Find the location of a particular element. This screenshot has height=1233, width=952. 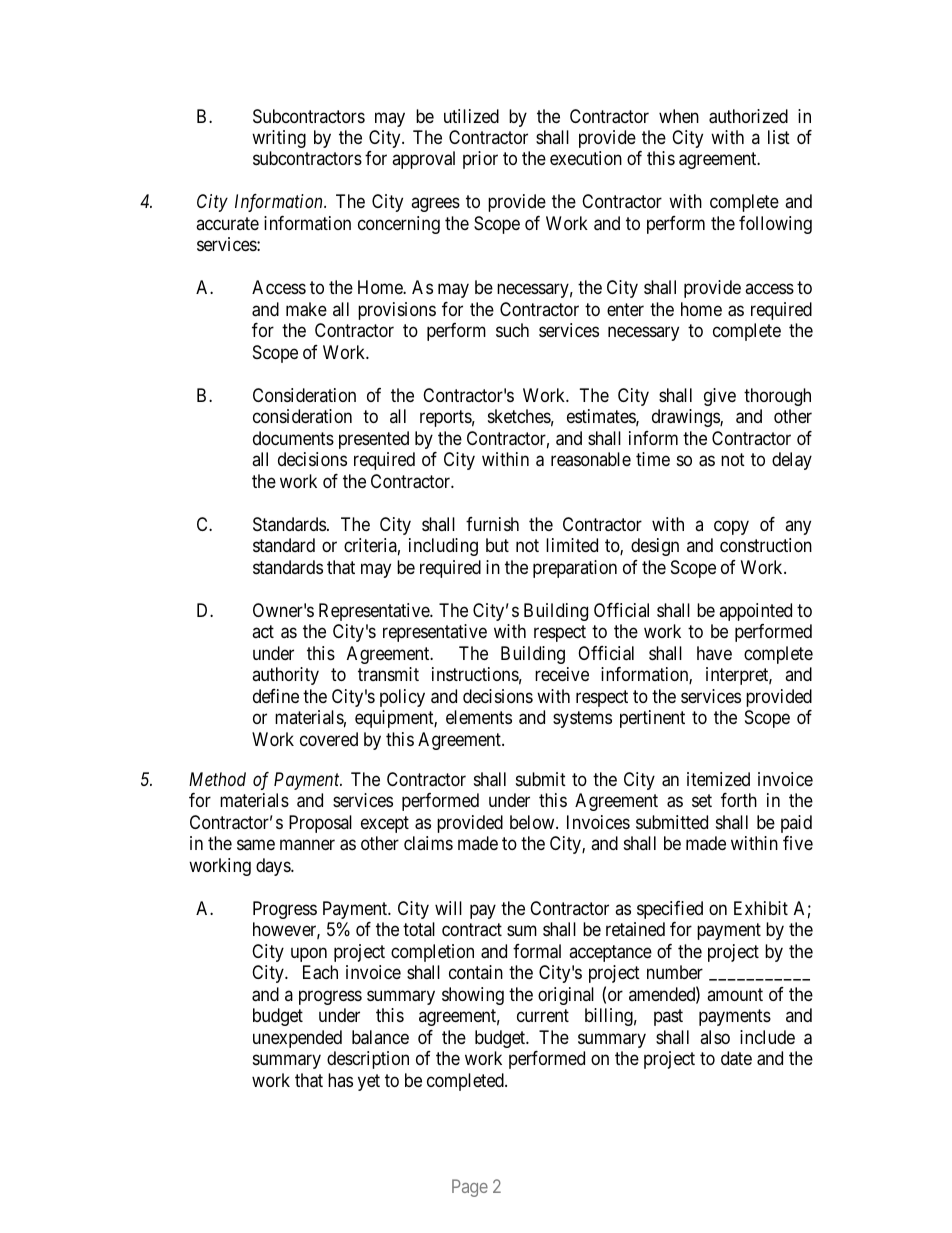

days is located at coordinates (274, 867).
